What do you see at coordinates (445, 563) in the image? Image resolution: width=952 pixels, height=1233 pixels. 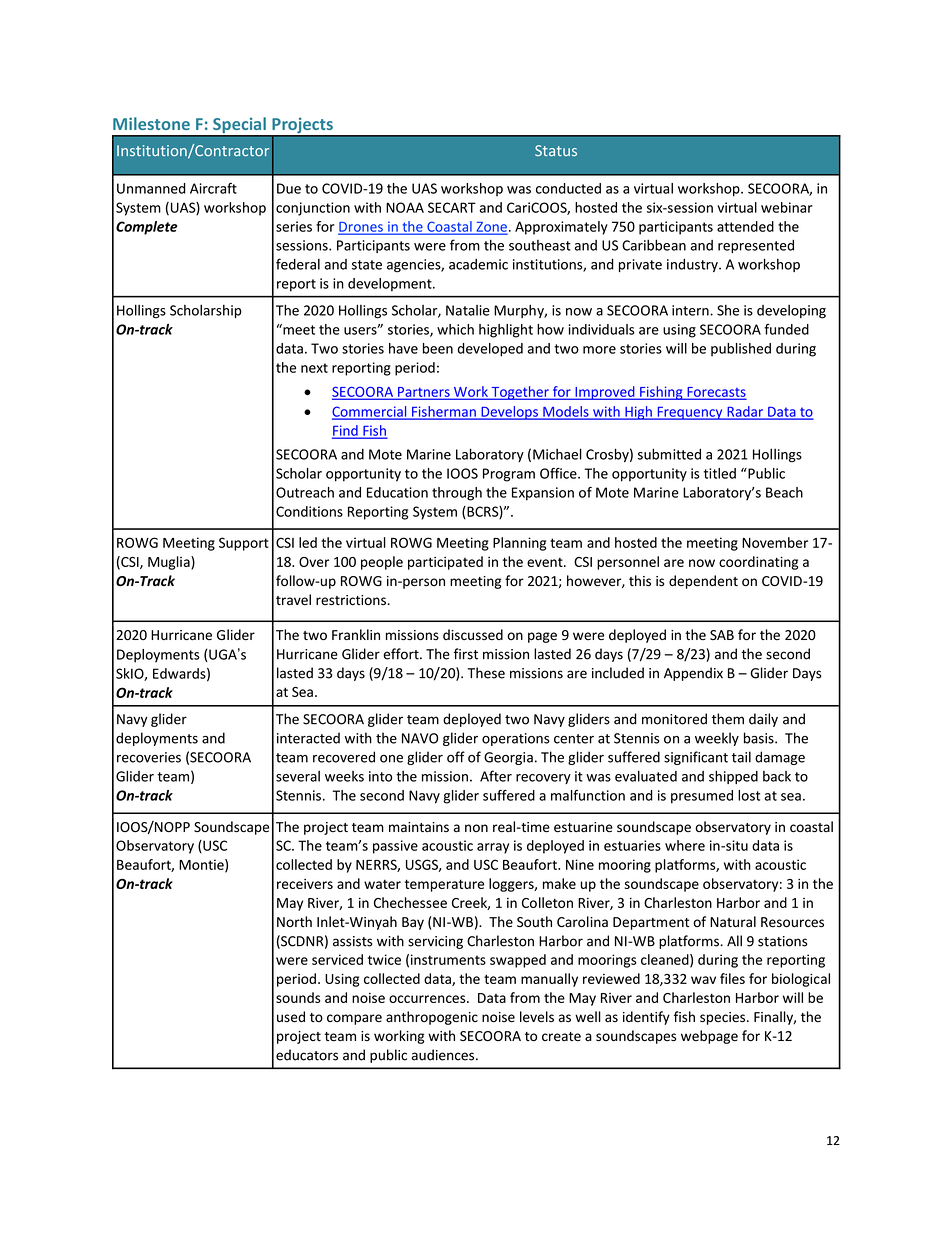 I see `participated` at bounding box center [445, 563].
